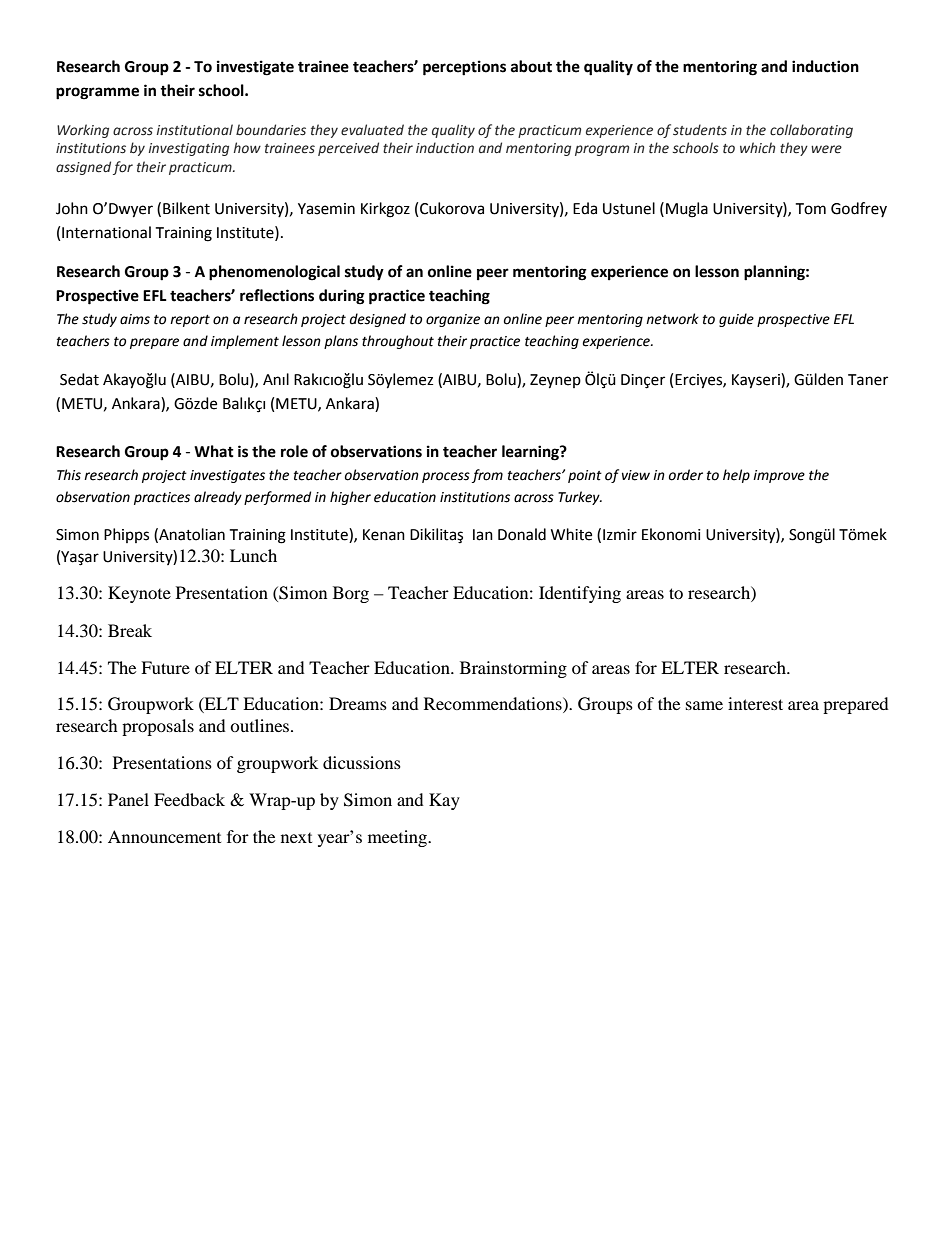 Image resolution: width=952 pixels, height=1233 pixels. I want to click on institutional, so click(195, 130).
